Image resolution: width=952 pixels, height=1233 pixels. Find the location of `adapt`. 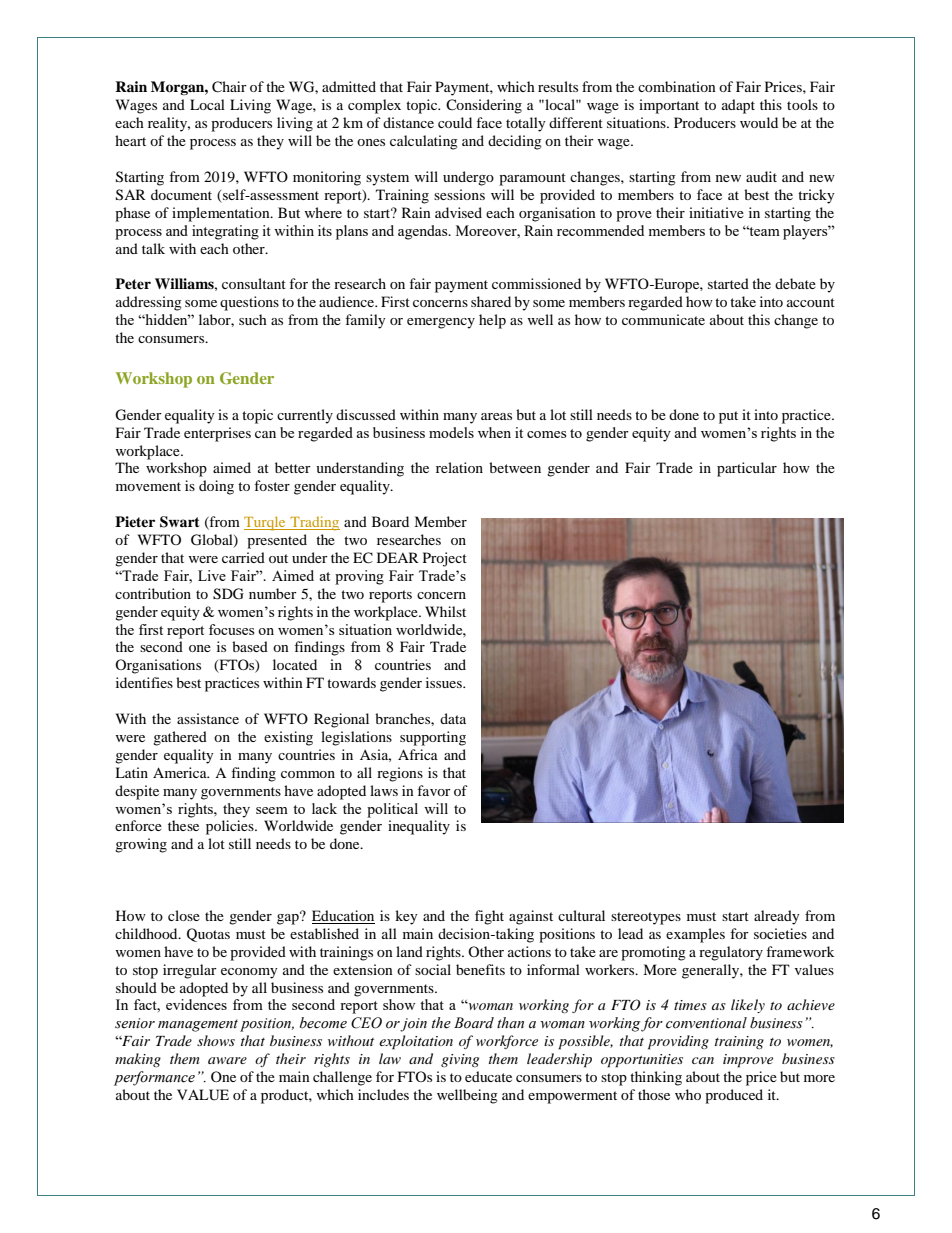

adapt is located at coordinates (738, 106).
